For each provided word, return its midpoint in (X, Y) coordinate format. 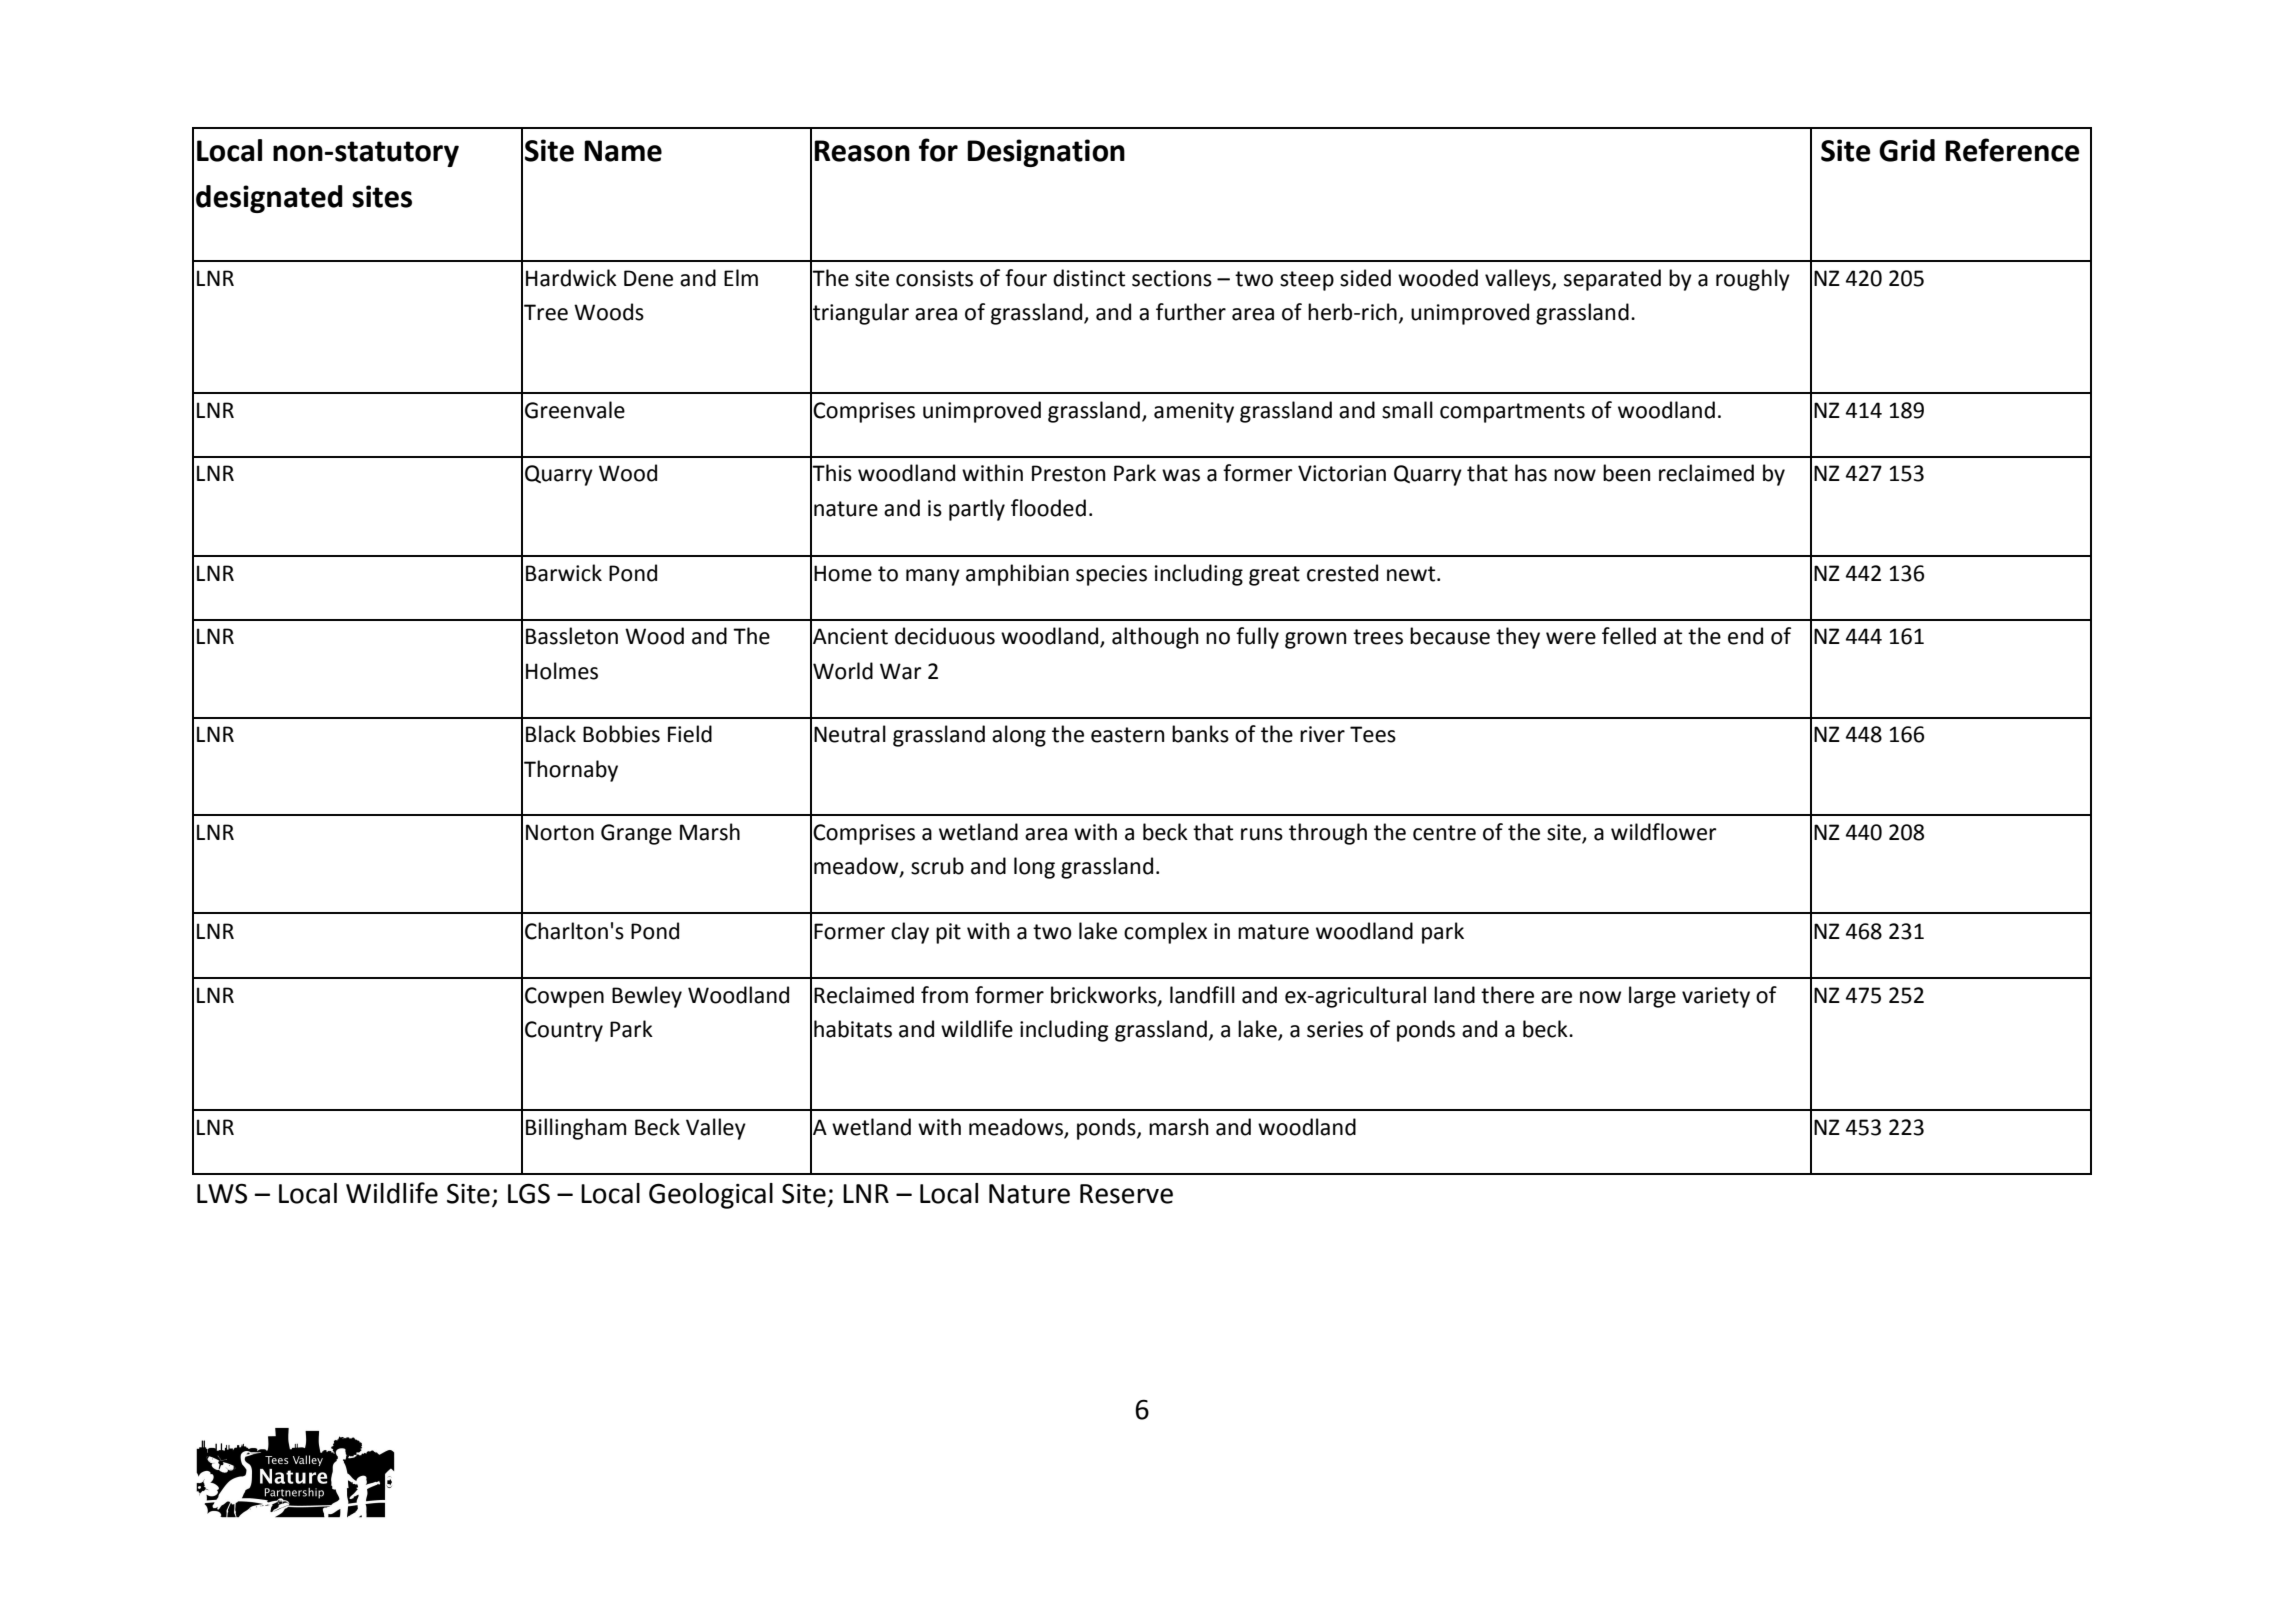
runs (1262, 834)
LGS (529, 1193)
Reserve (1126, 1194)
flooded (1048, 508)
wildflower (1664, 832)
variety (1716, 997)
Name (623, 151)
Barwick (564, 573)
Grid (1907, 150)
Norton (560, 832)
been (1626, 473)
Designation (1046, 153)
